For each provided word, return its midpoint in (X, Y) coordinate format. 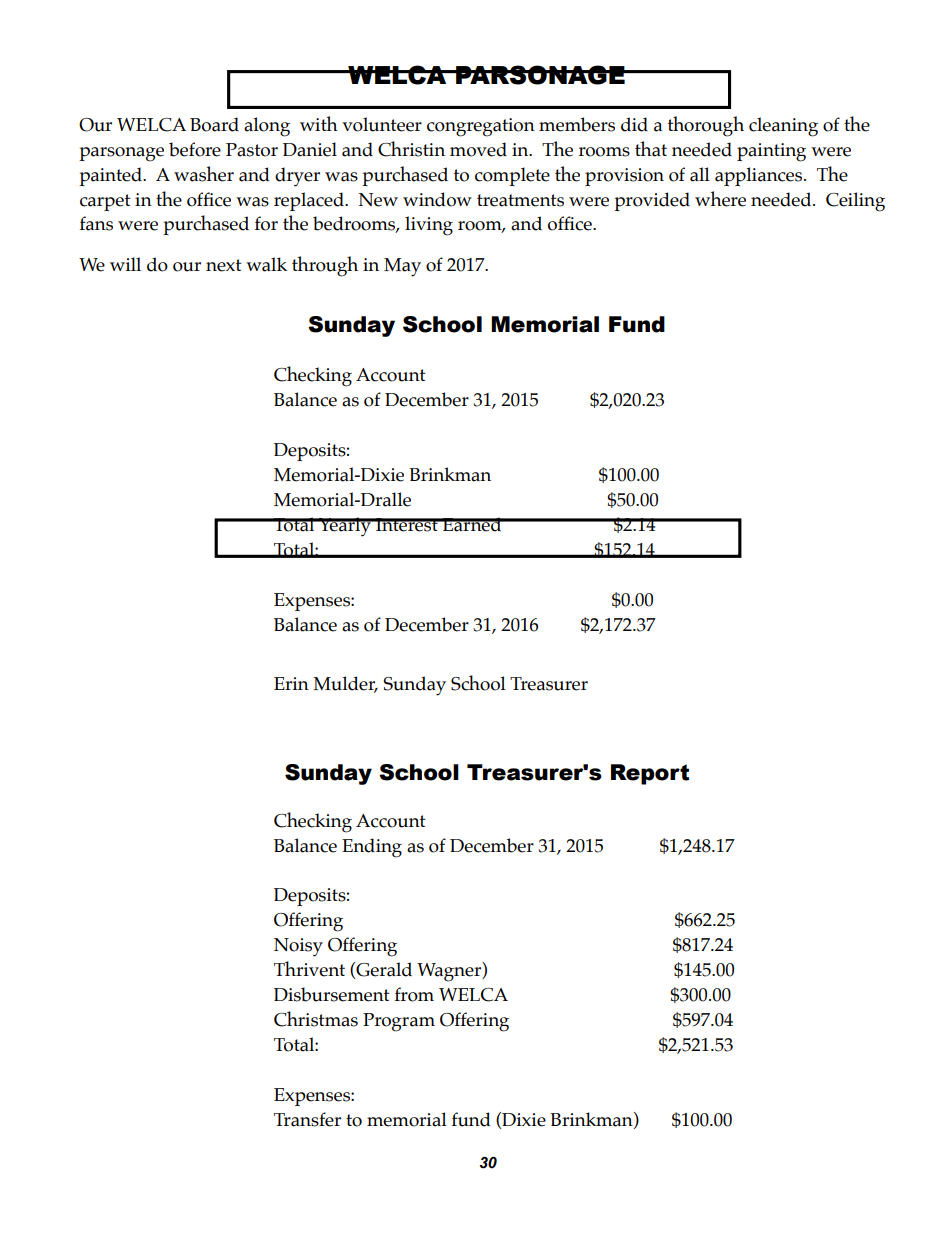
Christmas (316, 1019)
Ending (372, 848)
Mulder (345, 684)
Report (650, 774)
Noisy (298, 947)
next (223, 265)
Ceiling (855, 202)
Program (399, 1022)
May (402, 267)
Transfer (307, 1119)
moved (478, 149)
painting (771, 152)
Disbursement (331, 994)
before (195, 149)
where (720, 199)
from (414, 994)
